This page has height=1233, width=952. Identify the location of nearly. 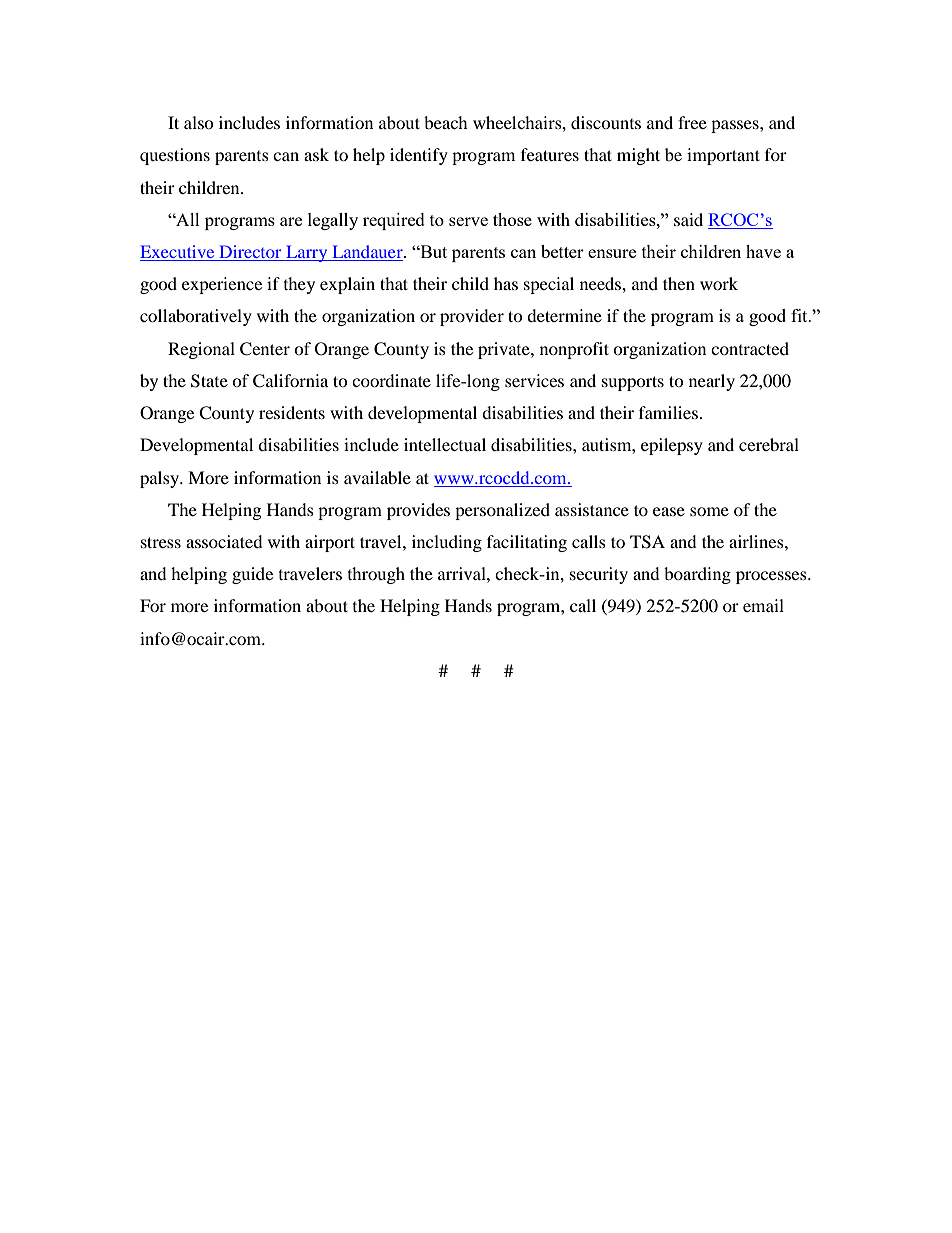
(712, 382).
